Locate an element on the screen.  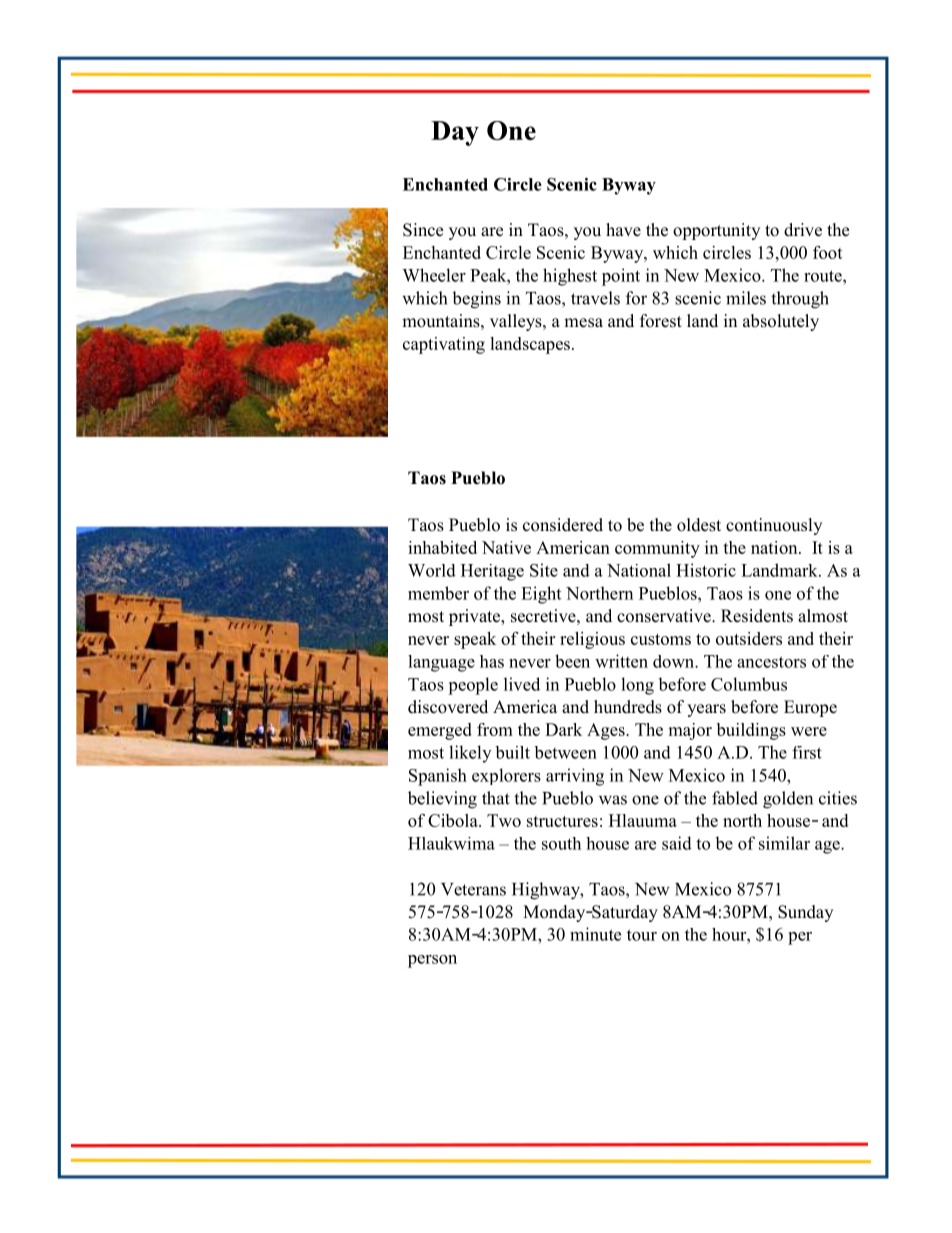
Wheeler is located at coordinates (434, 275).
